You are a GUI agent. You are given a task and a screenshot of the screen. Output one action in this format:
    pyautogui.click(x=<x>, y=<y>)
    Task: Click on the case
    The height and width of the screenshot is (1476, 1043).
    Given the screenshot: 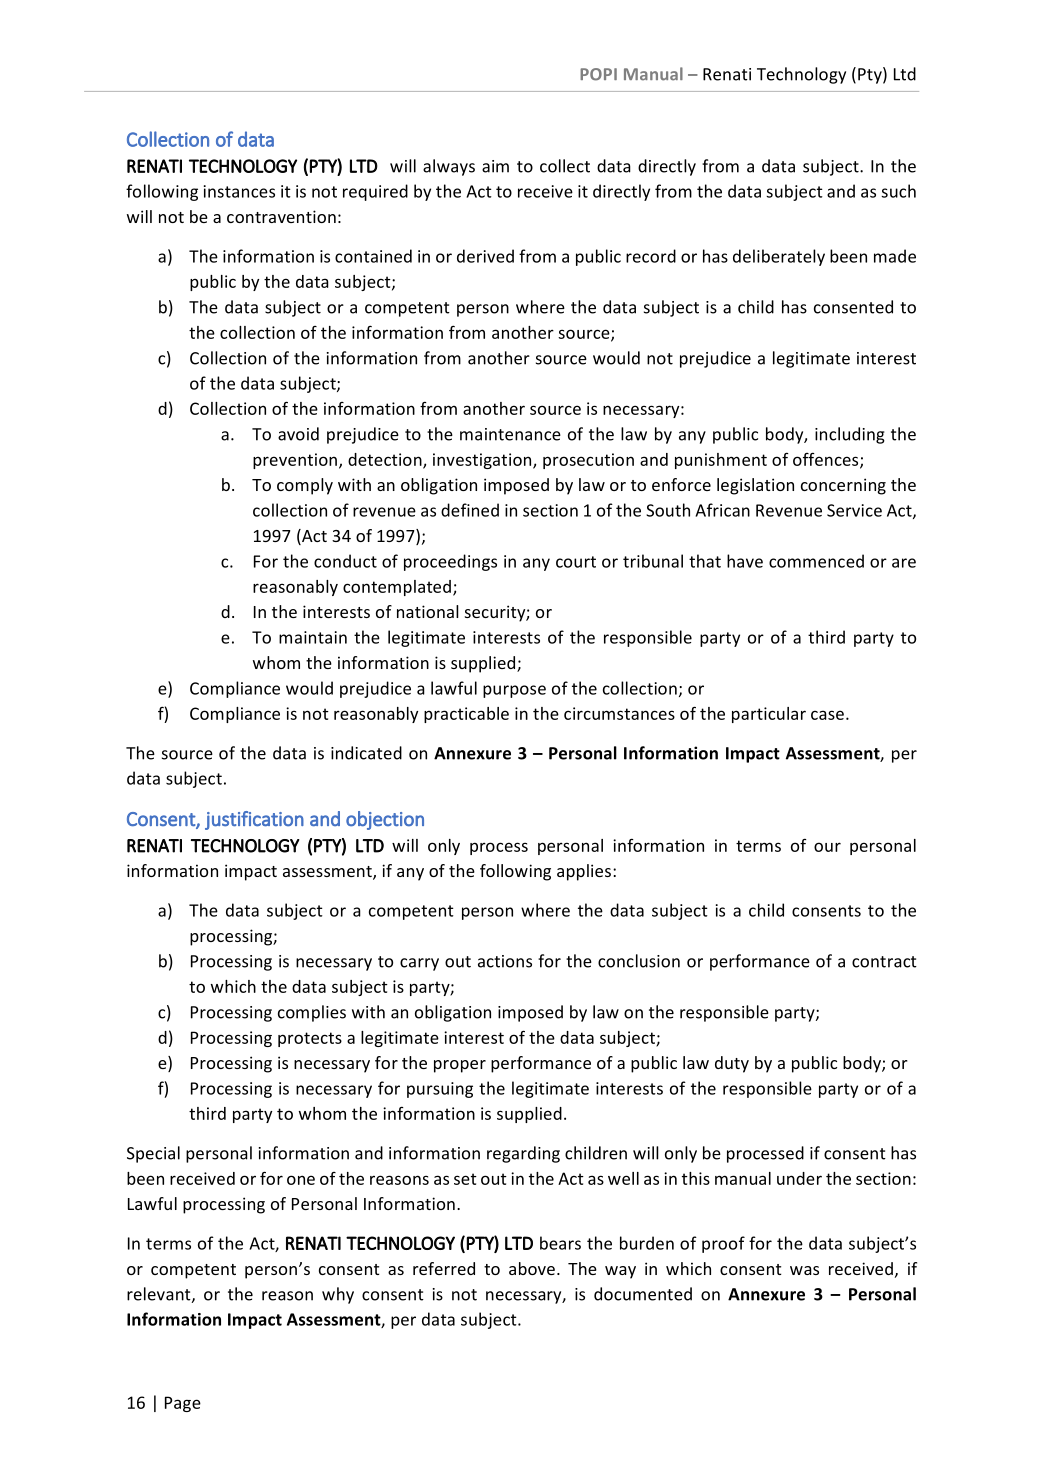 What is the action you would take?
    pyautogui.click(x=827, y=715)
